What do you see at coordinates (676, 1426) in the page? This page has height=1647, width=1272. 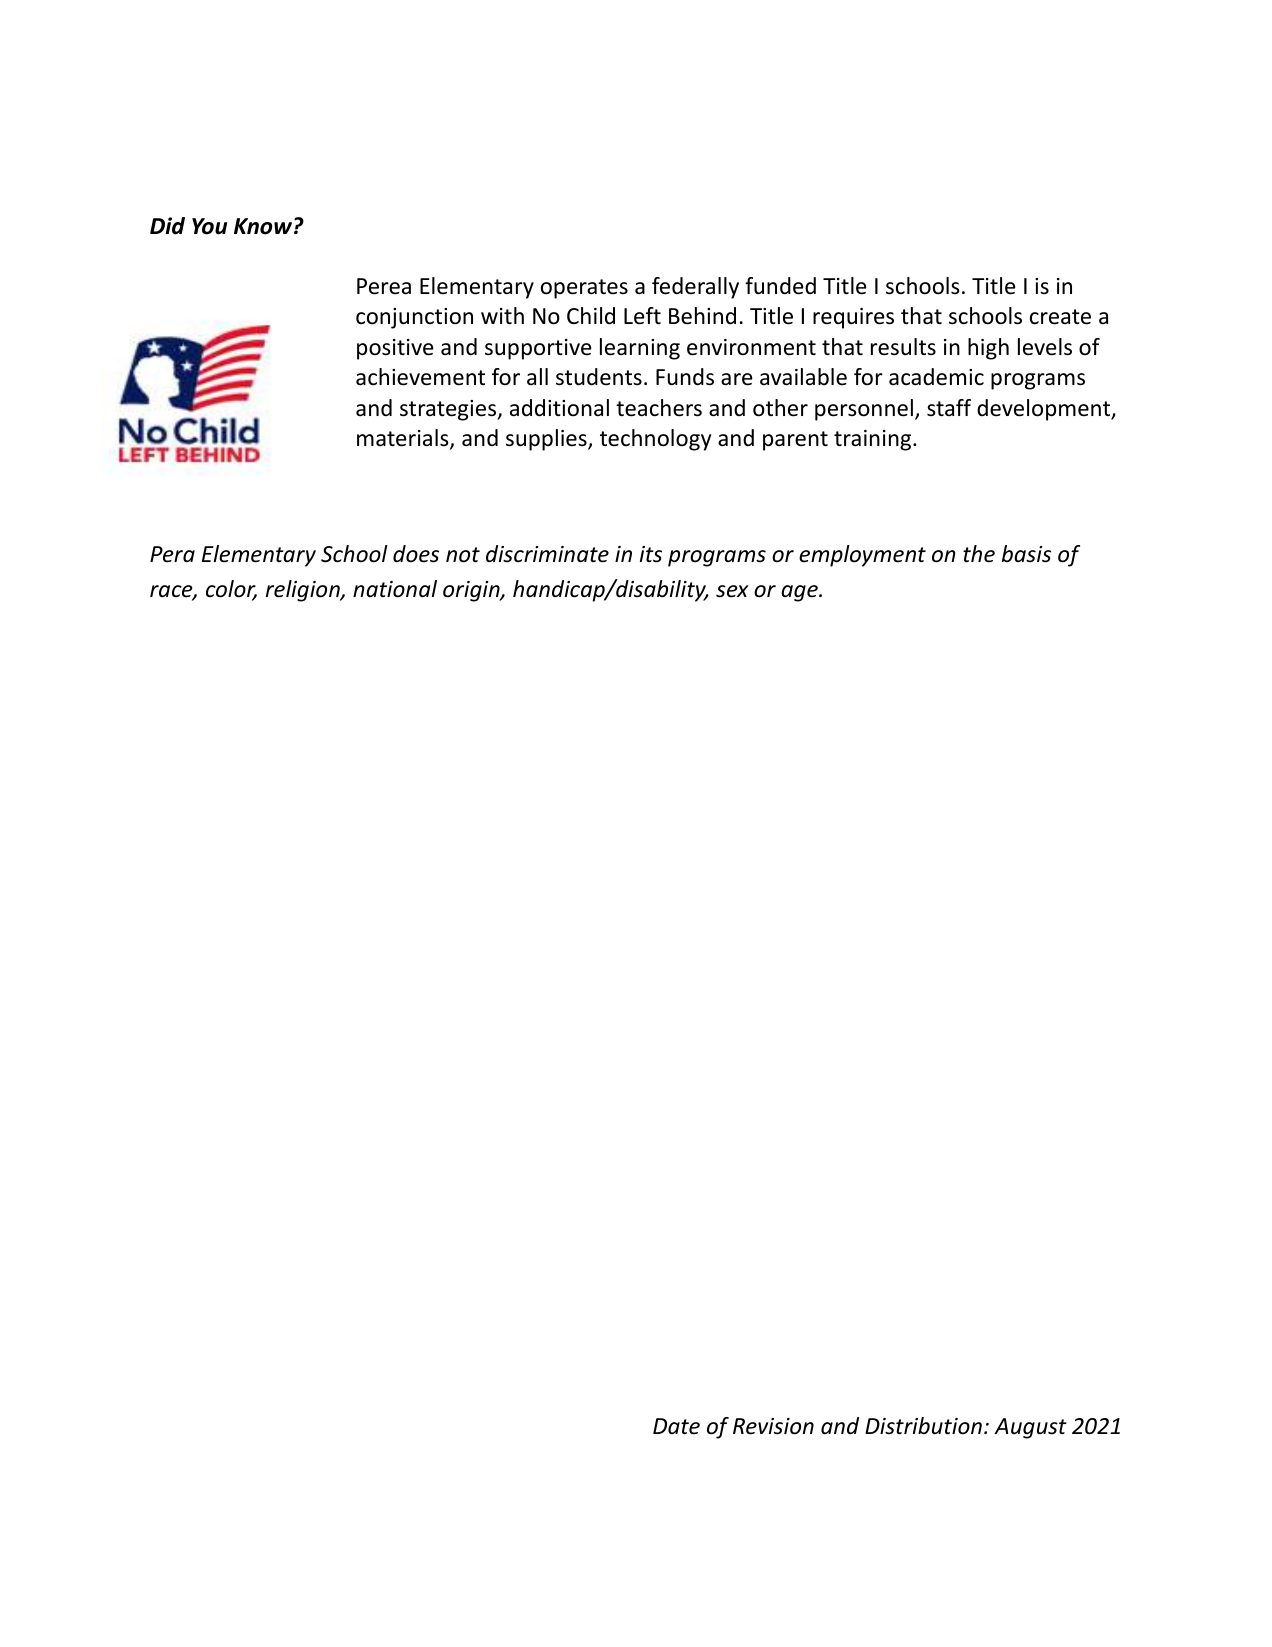 I see `Date` at bounding box center [676, 1426].
